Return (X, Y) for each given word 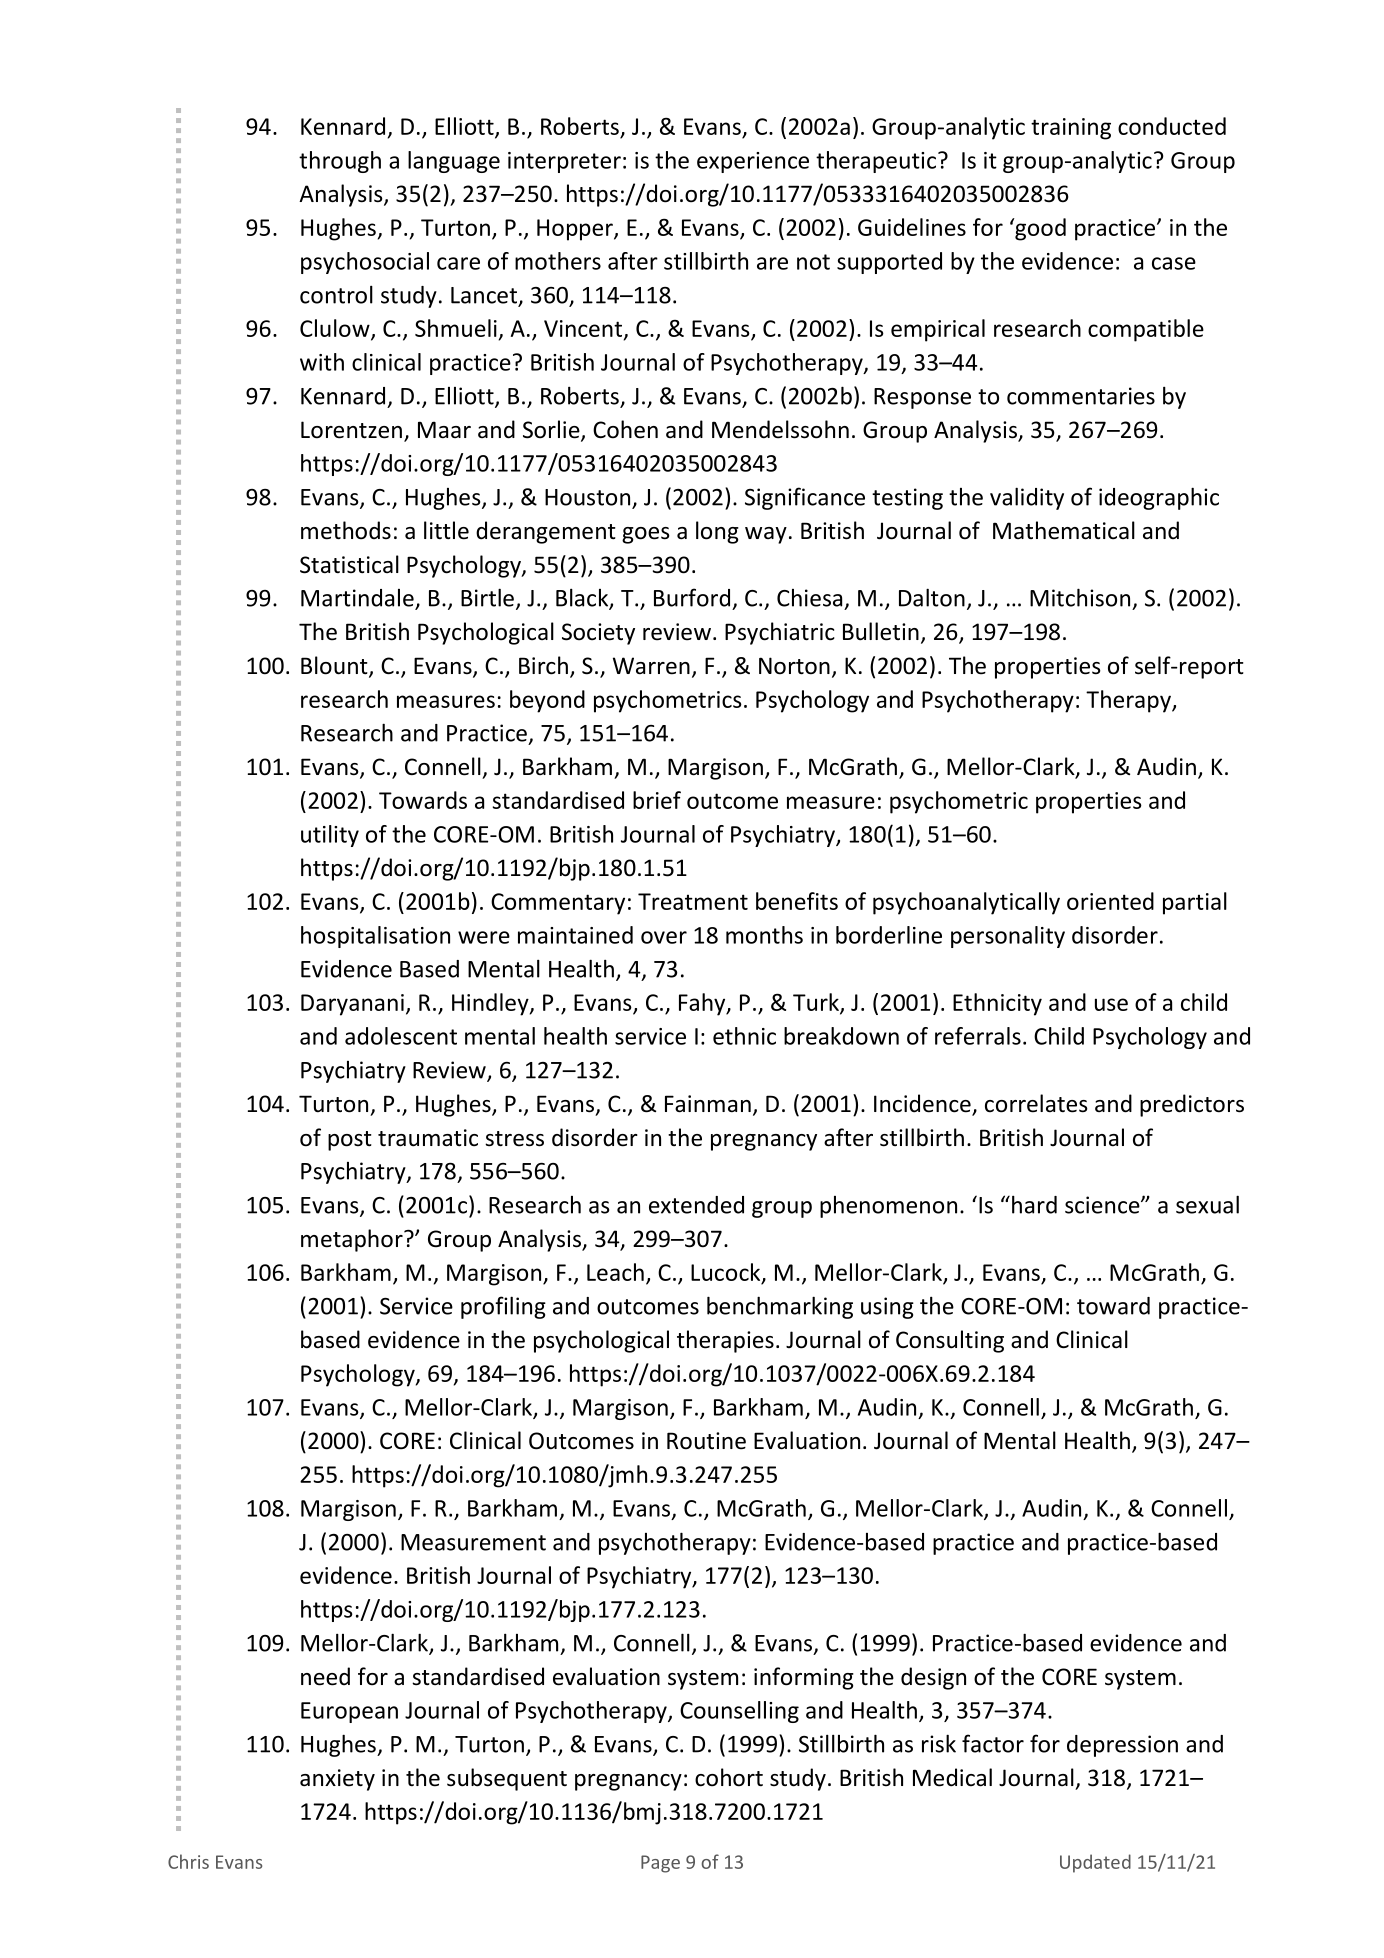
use (1111, 1004)
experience (753, 162)
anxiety (337, 1780)
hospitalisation (375, 937)
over (664, 937)
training (1071, 129)
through (340, 162)
